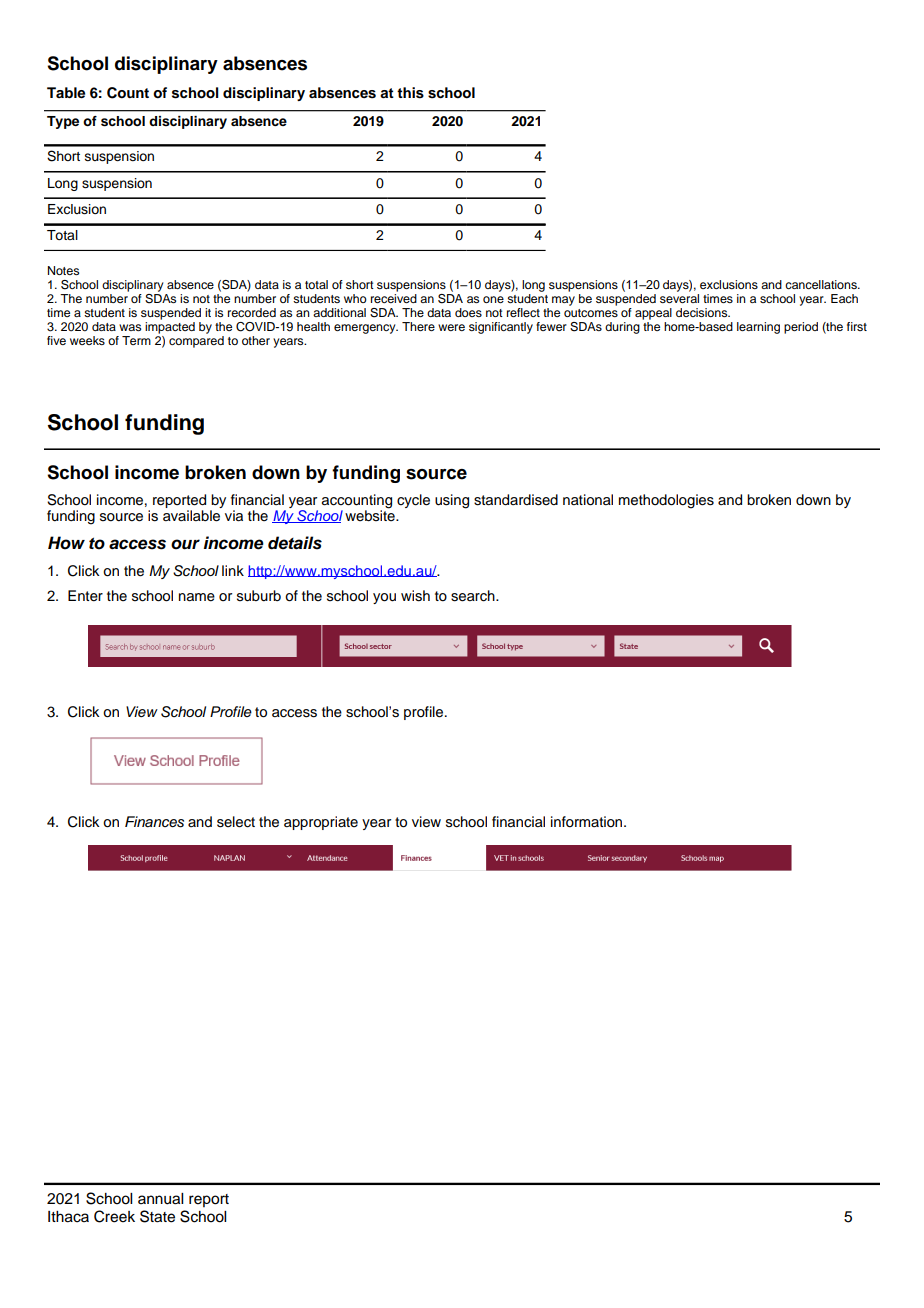 This screenshot has height=1308, width=924. What do you see at coordinates (410, 93) in the screenshot?
I see `this` at bounding box center [410, 93].
